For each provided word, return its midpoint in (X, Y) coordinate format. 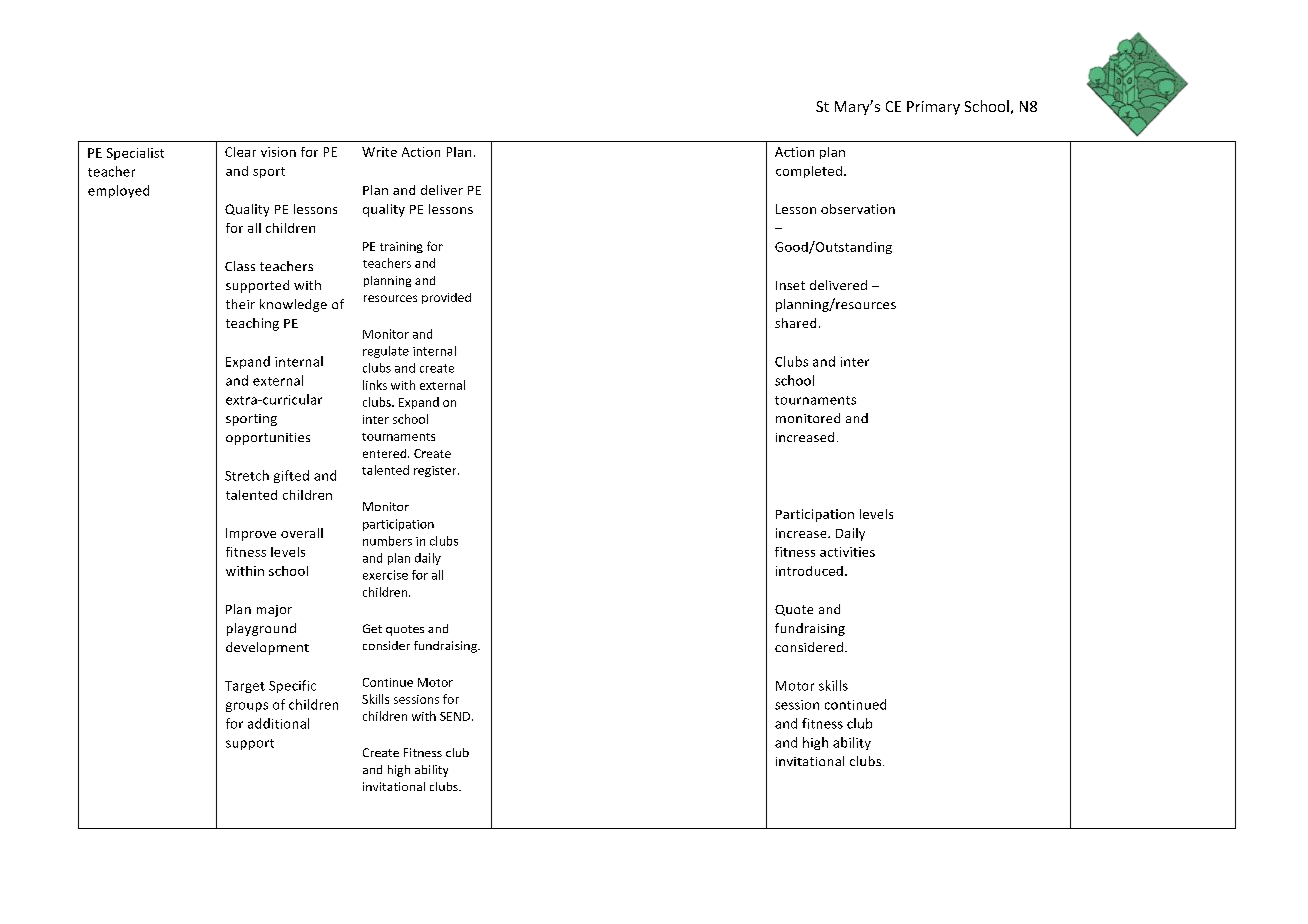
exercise (385, 575)
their (240, 304)
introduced (809, 571)
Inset (790, 285)
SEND (455, 716)
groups (247, 707)
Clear (240, 152)
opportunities (268, 439)
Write (379, 152)
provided (446, 298)
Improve (251, 534)
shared (795, 323)
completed (809, 172)
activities (847, 552)
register (436, 471)
